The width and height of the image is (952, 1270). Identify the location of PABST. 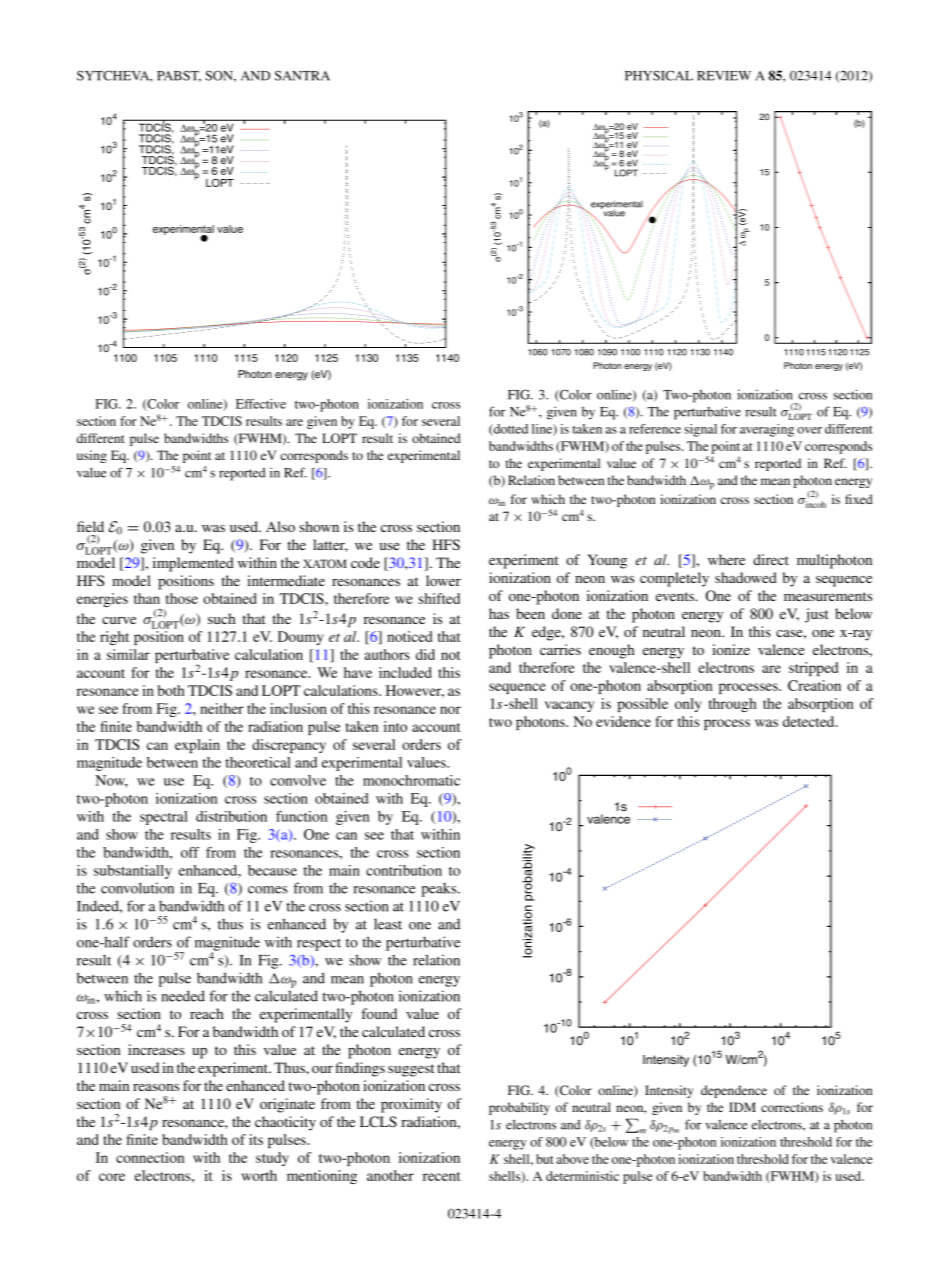
(179, 76).
